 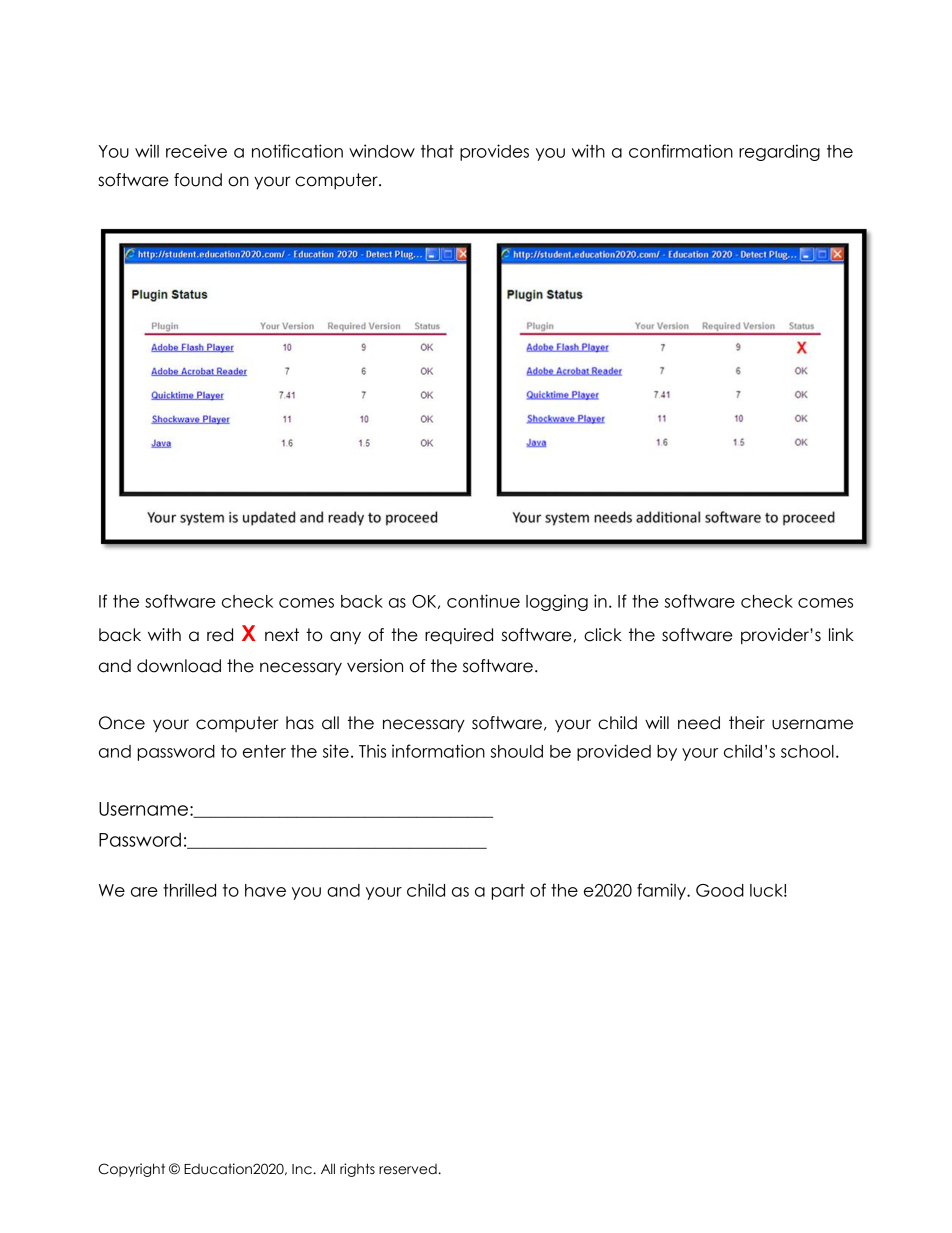 I want to click on Copyright, so click(x=131, y=1170).
